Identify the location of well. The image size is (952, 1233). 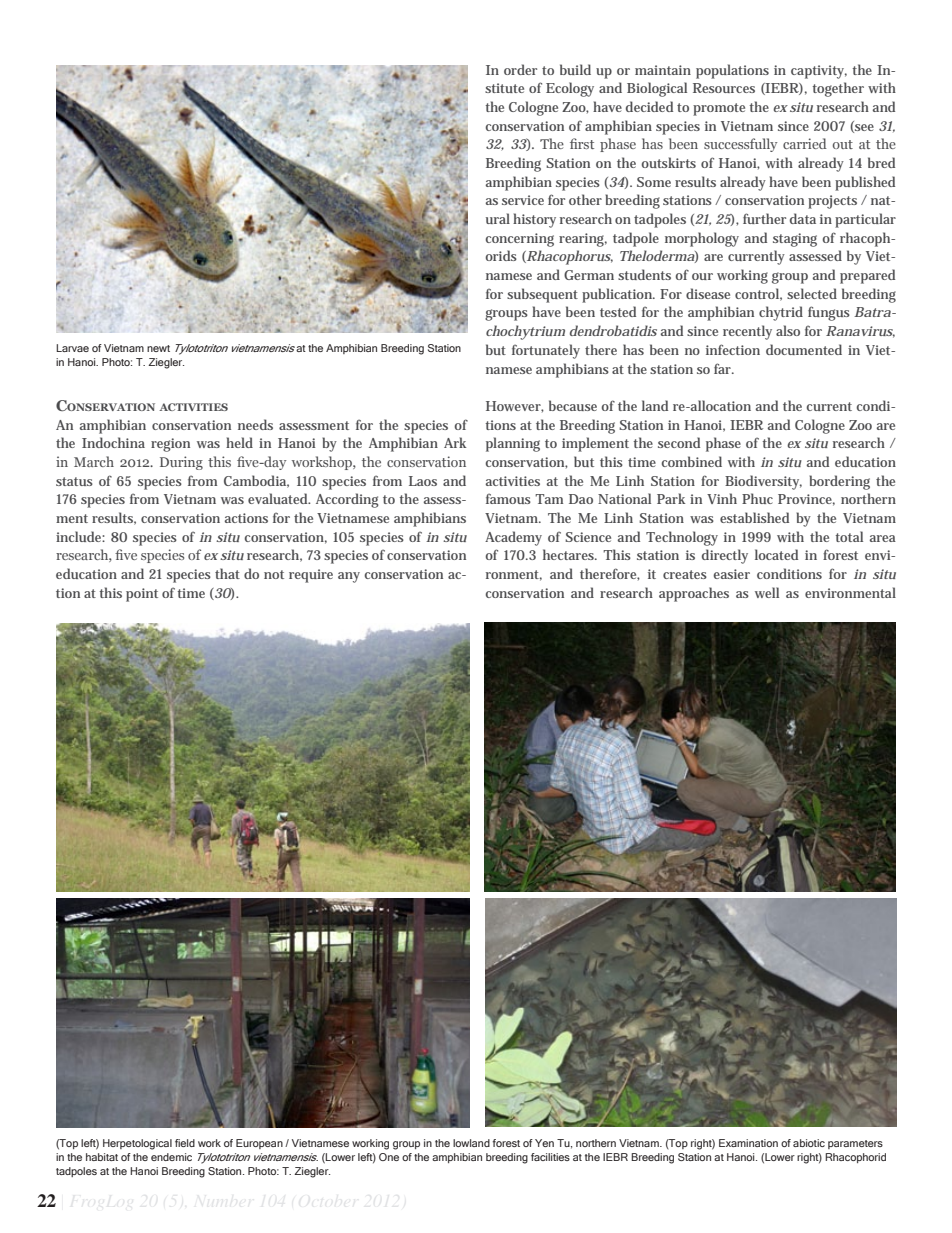
(767, 592).
